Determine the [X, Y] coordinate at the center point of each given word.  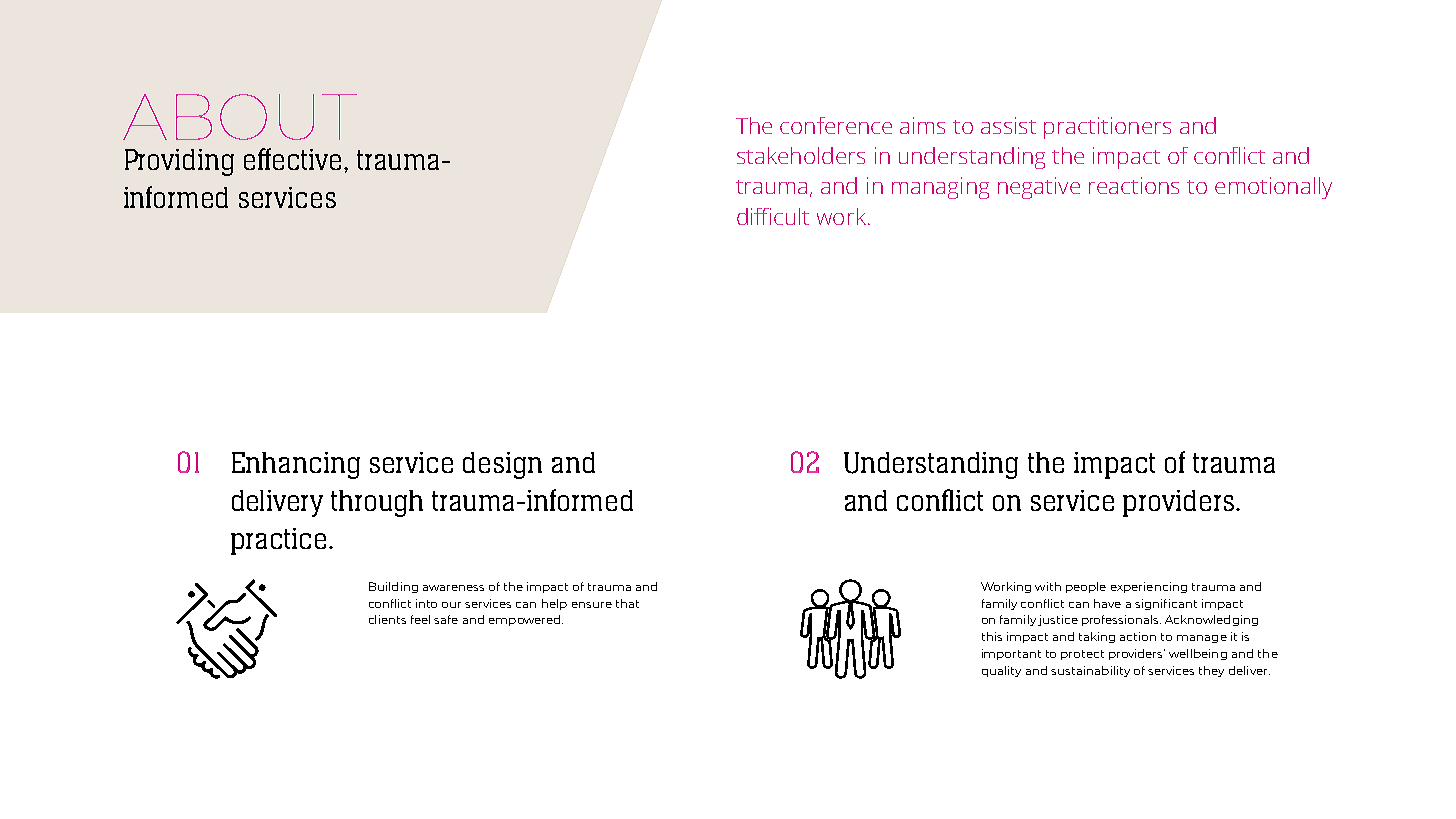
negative [1039, 188]
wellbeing [1198, 654]
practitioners [1107, 128]
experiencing [1149, 587]
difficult [773, 216]
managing [940, 188]
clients [387, 619]
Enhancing [296, 465]
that [627, 603]
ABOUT [240, 117]
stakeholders [801, 155]
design [502, 465]
